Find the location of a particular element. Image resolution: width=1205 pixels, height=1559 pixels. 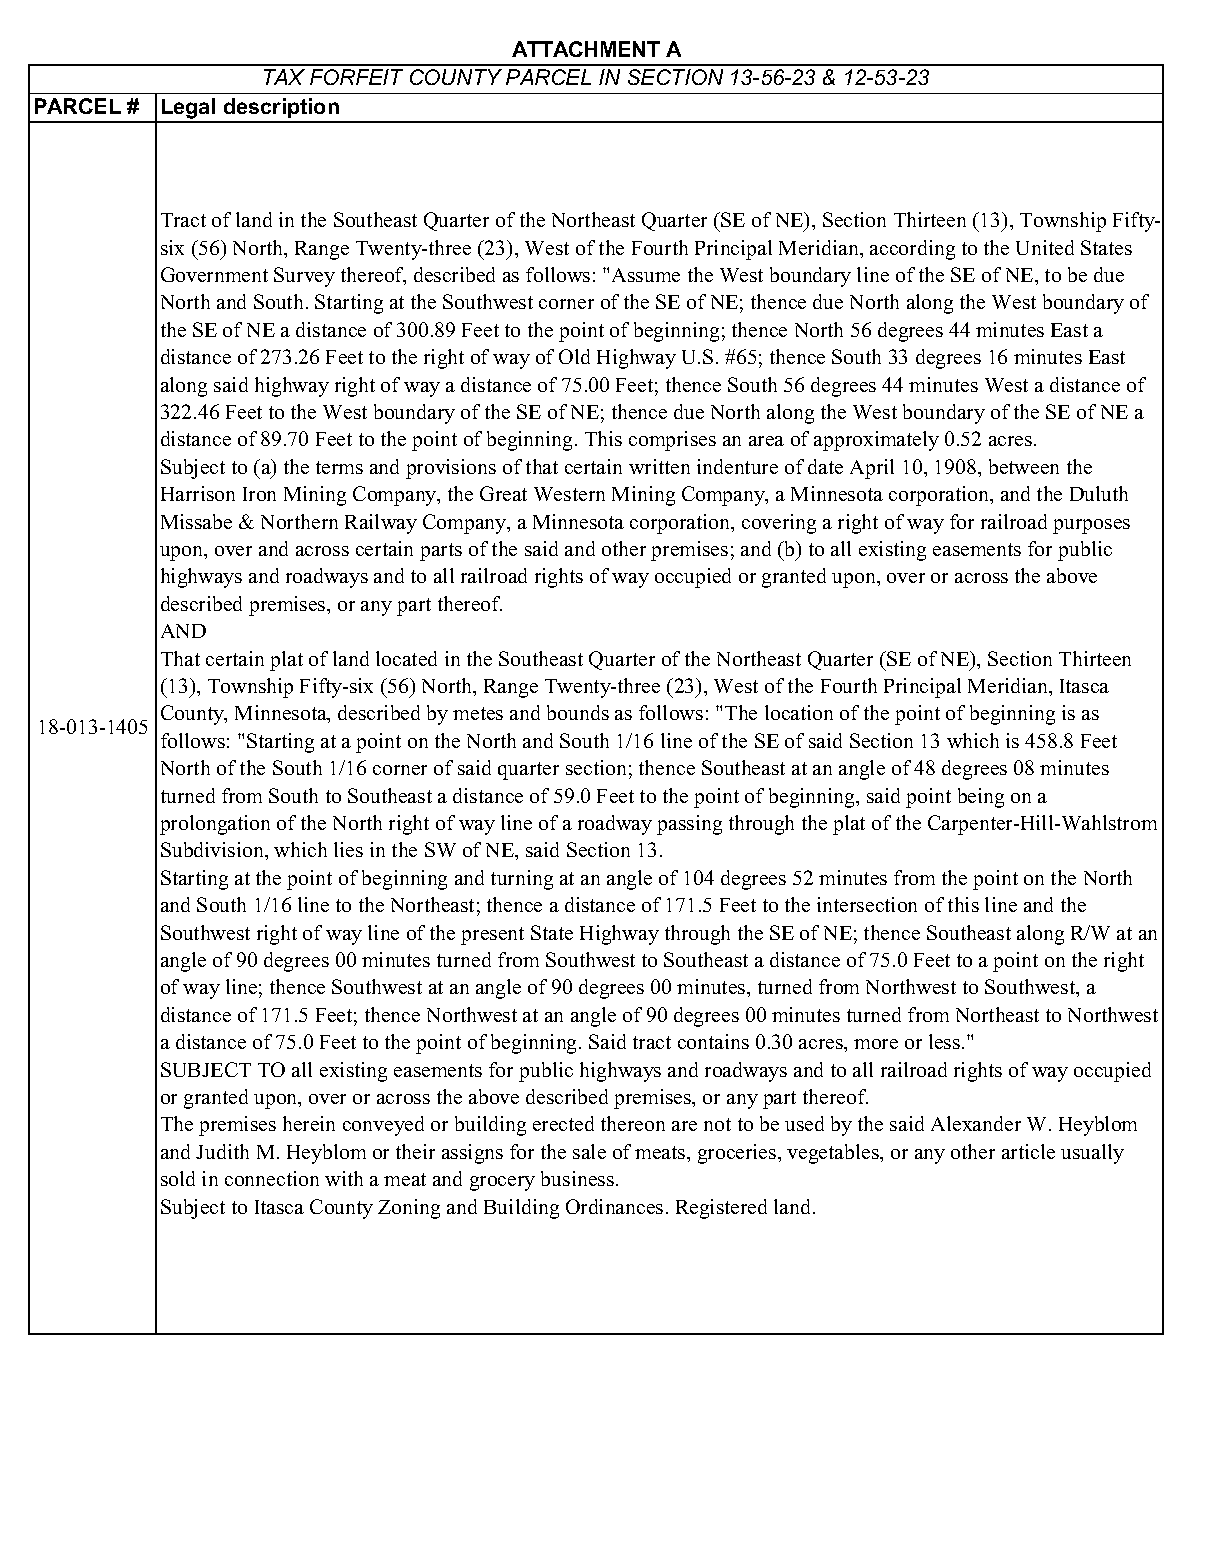

TAX is located at coordinates (284, 77).
